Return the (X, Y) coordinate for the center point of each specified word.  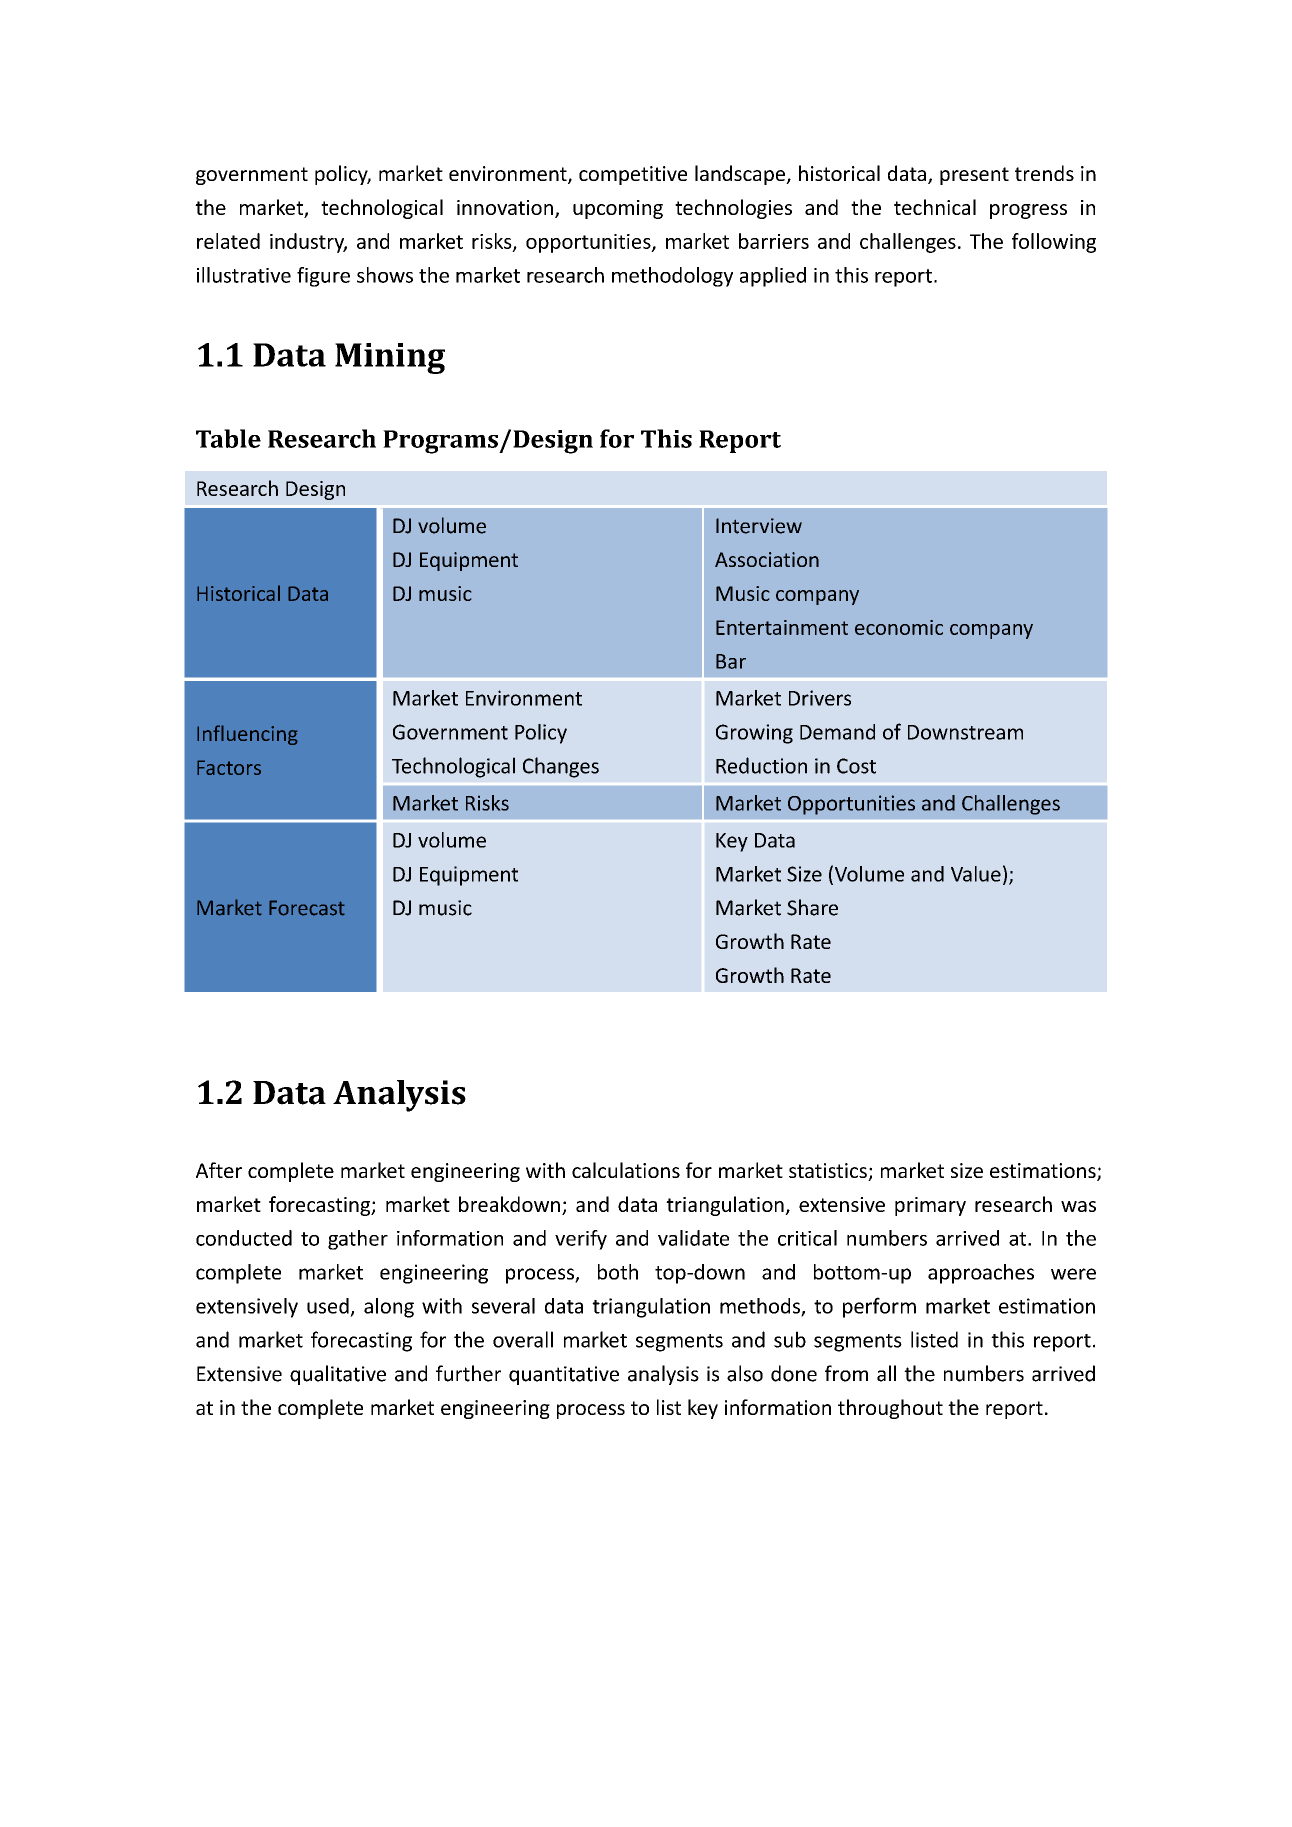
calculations (626, 1170)
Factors (229, 767)
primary (930, 1206)
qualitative (338, 1375)
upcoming (618, 209)
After (219, 1170)
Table (228, 438)
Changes (561, 767)
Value (976, 874)
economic (899, 627)
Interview (759, 526)
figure (323, 277)
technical (935, 207)
